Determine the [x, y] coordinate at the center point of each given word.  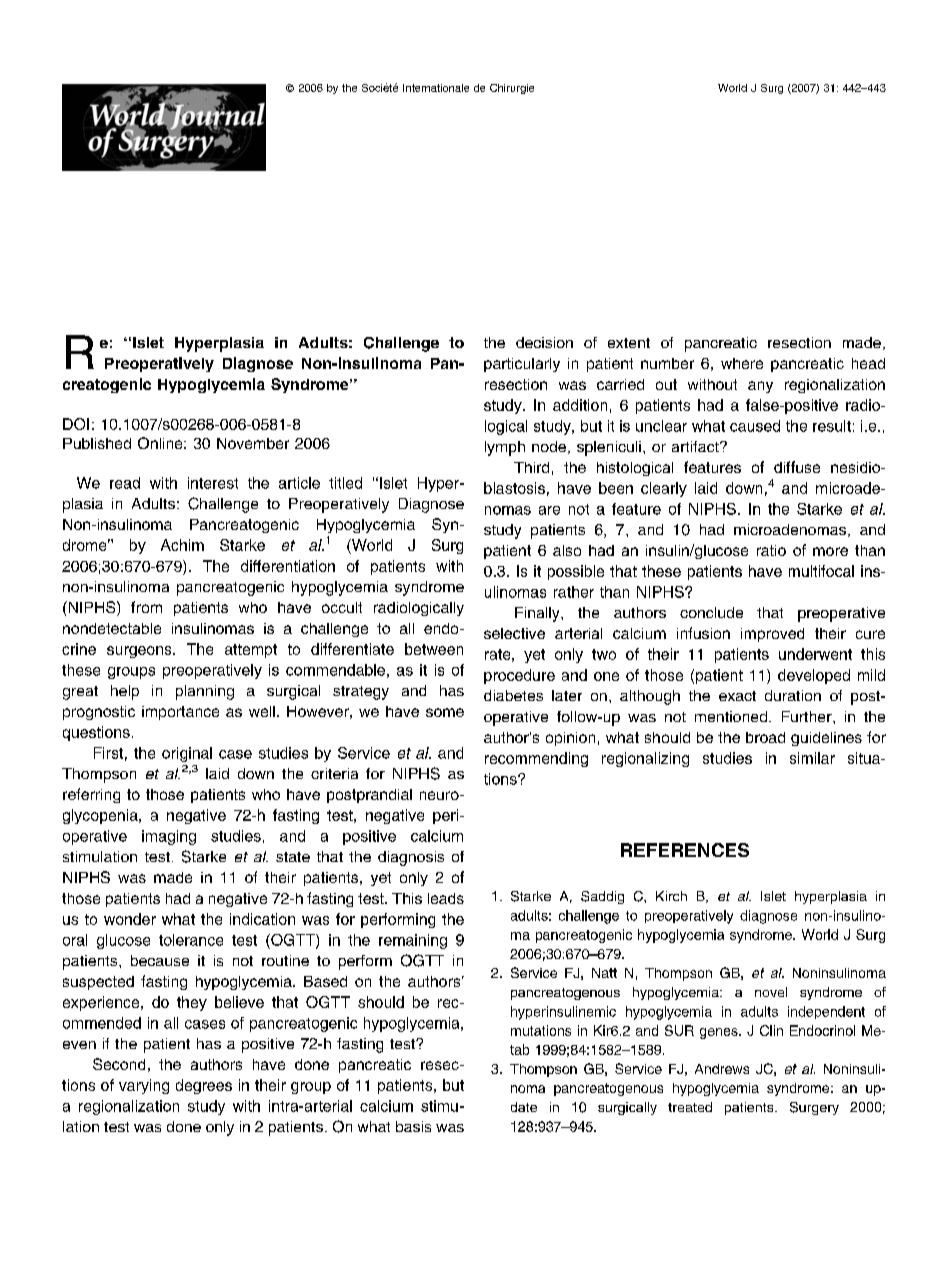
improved [772, 635]
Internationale [436, 88]
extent [629, 343]
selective [514, 633]
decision [544, 342]
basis [413, 1126]
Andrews [722, 1069]
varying [144, 1086]
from [146, 607]
